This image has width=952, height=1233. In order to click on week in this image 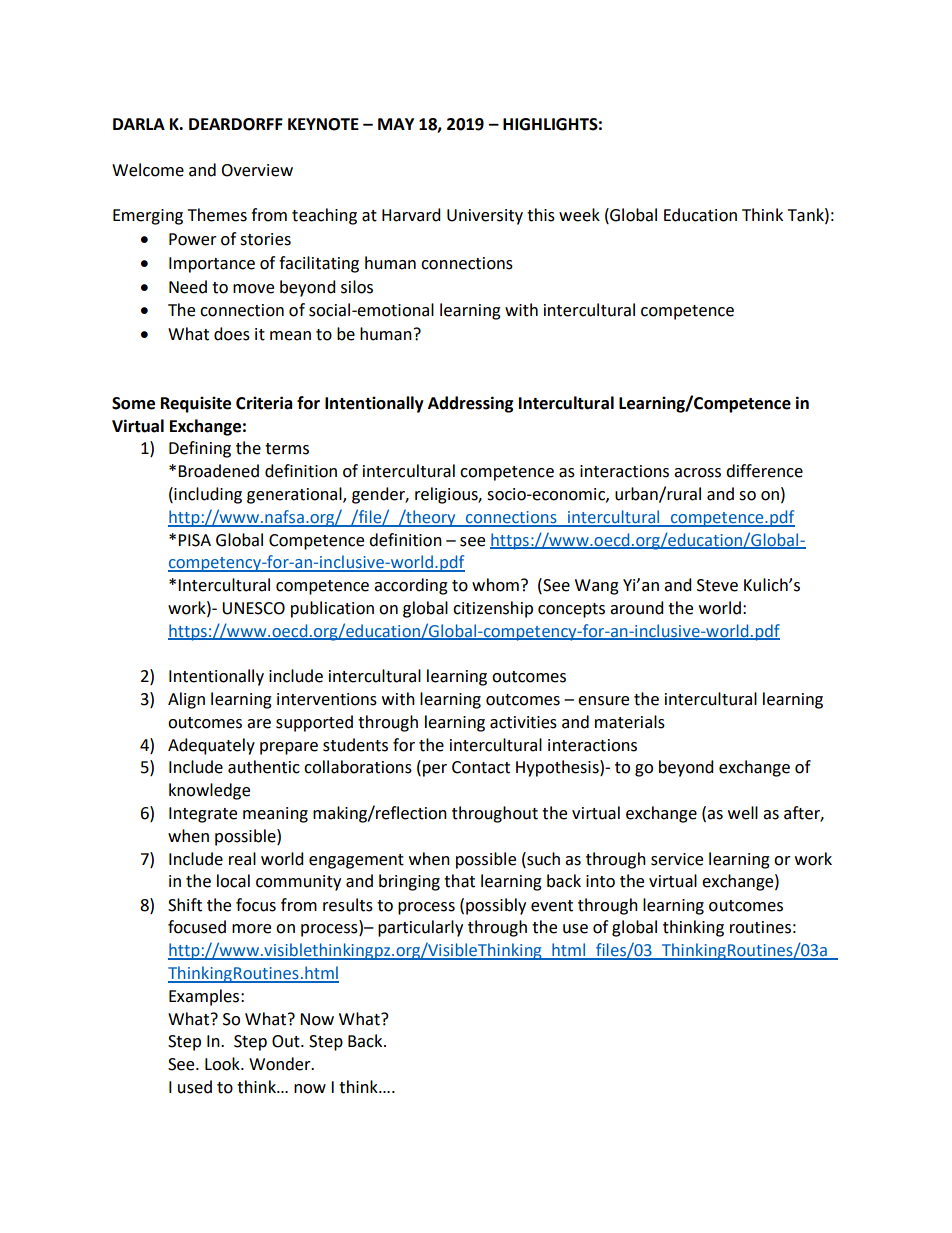, I will do `click(579, 215)`.
